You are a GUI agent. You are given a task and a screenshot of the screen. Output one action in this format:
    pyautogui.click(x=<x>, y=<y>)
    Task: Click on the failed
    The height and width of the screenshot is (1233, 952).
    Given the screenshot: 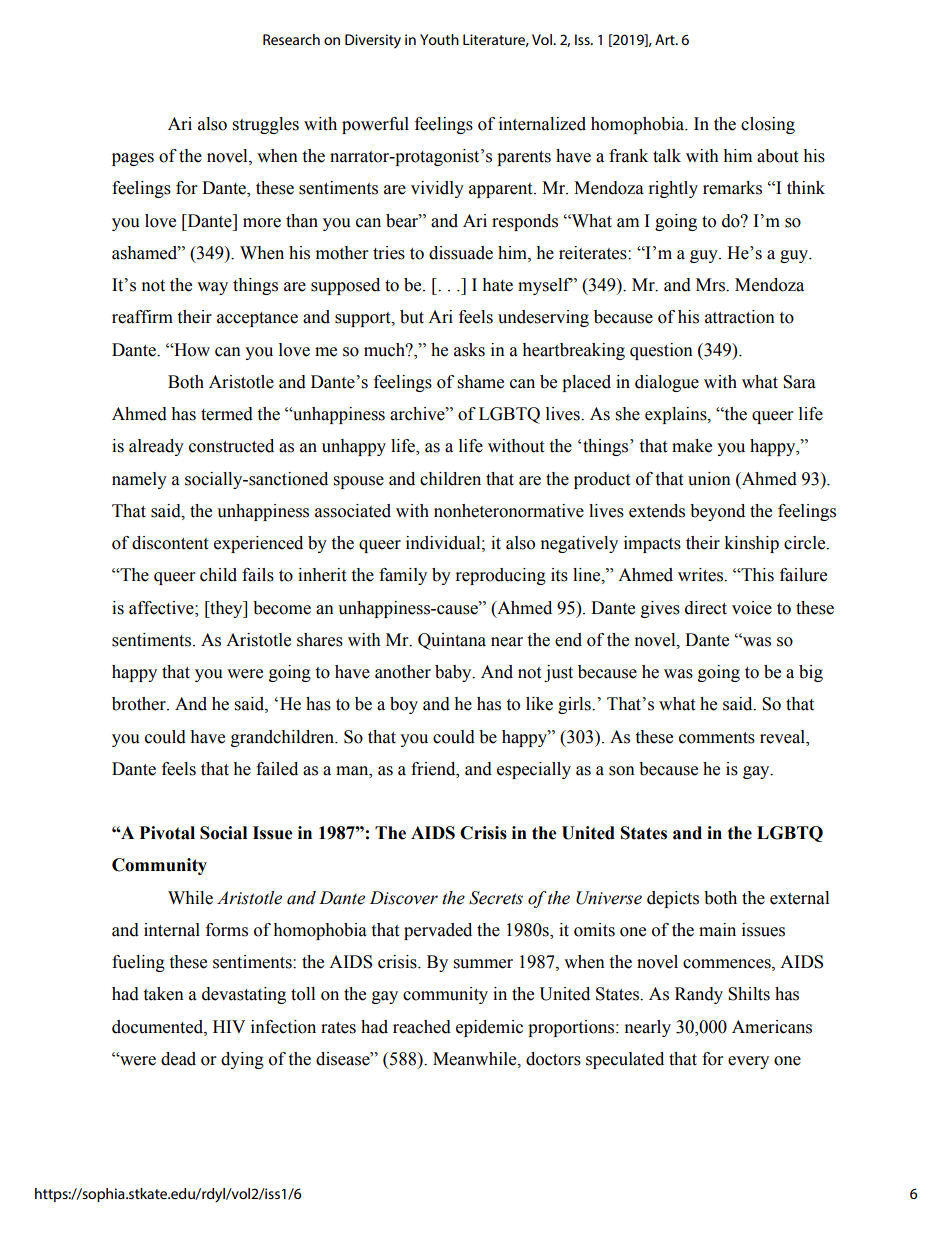 What is the action you would take?
    pyautogui.click(x=277, y=769)
